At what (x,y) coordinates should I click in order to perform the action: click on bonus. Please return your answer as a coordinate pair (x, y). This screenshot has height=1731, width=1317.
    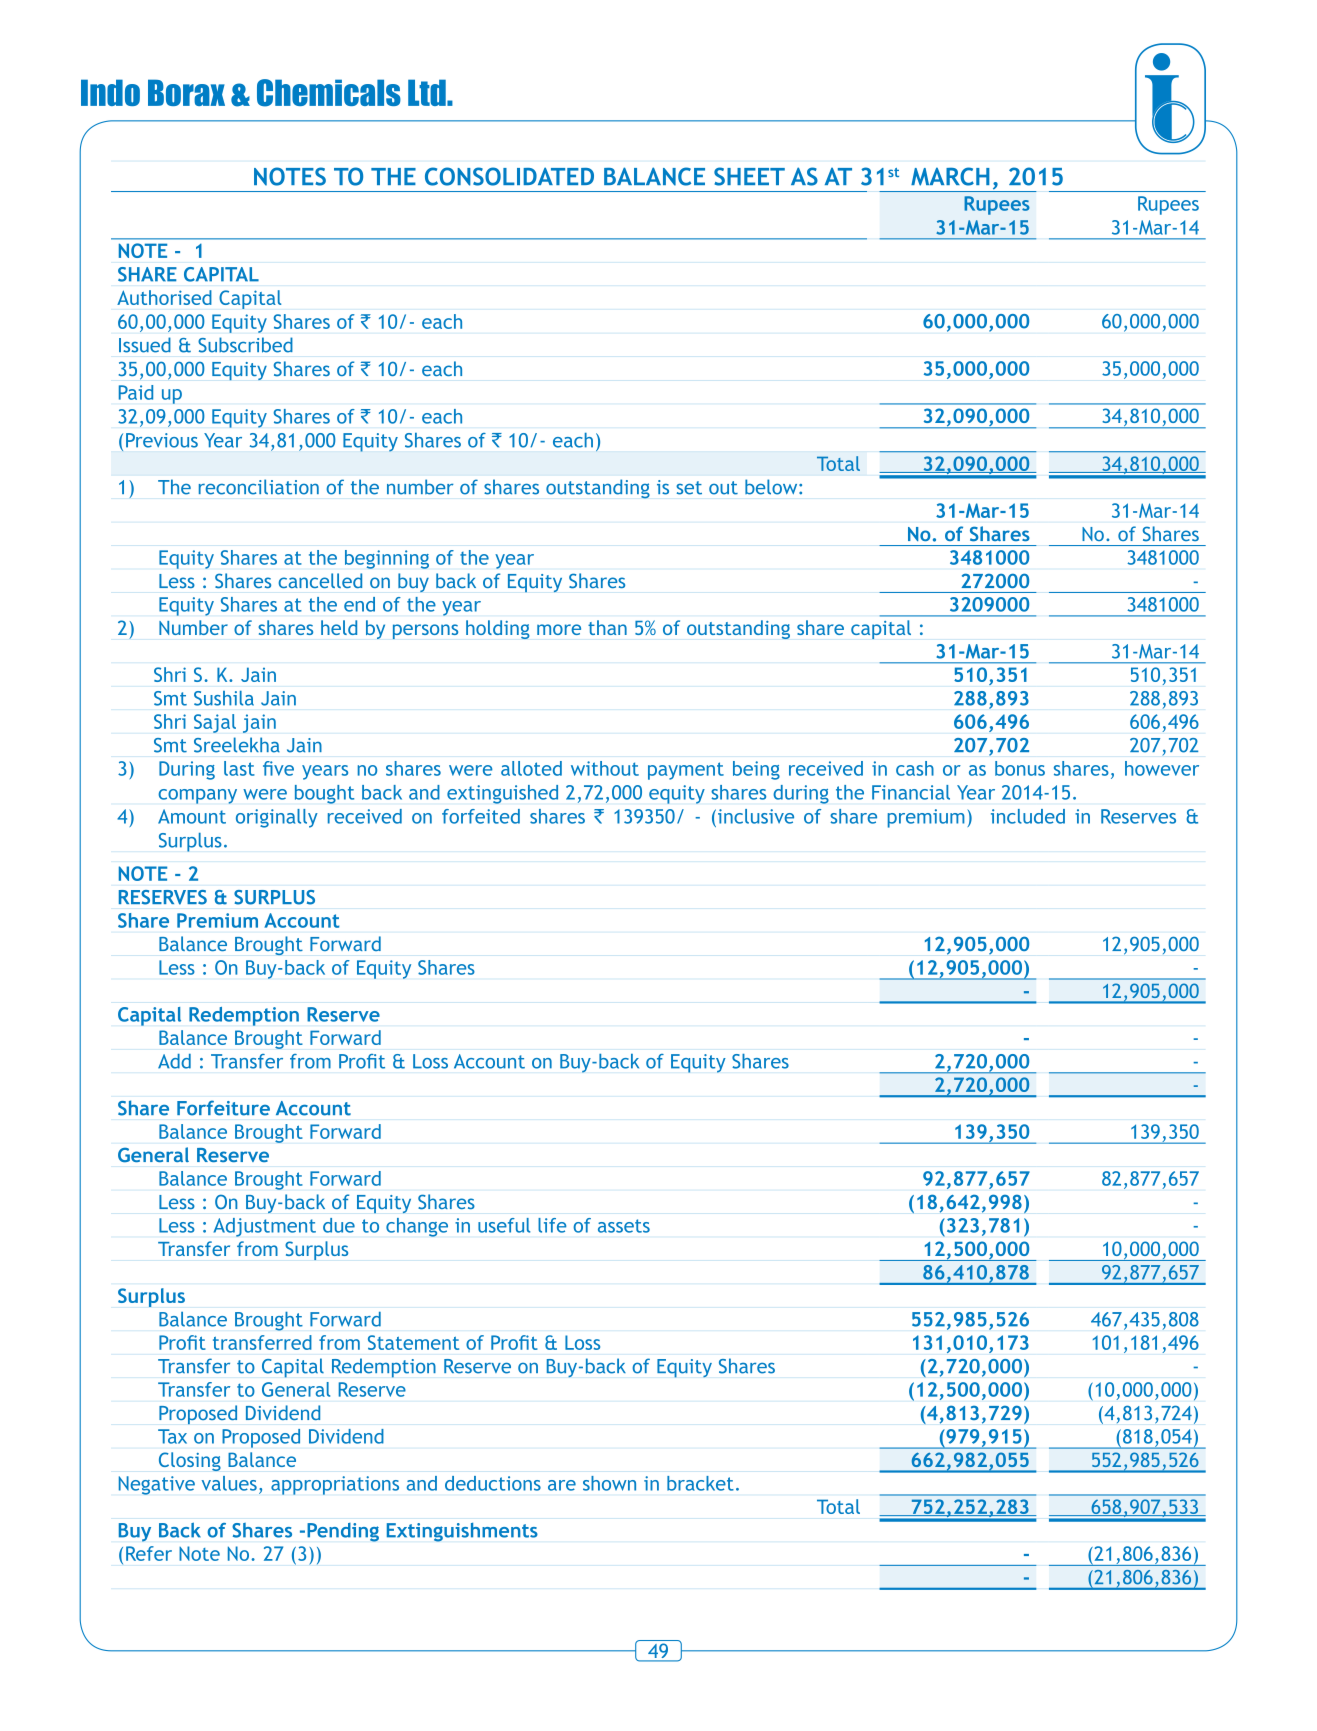
    Looking at the image, I should click on (1020, 768).
